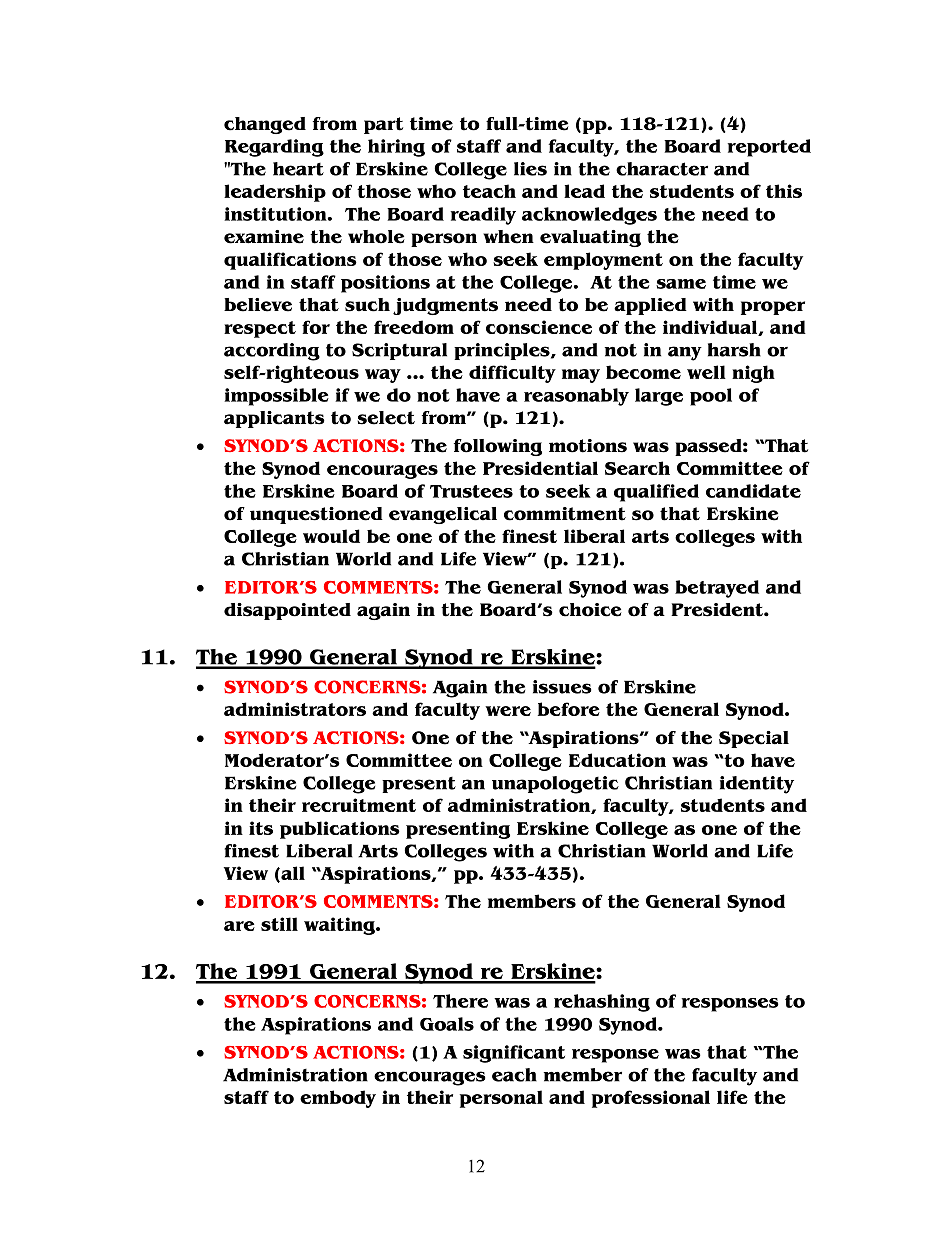 This image has height=1233, width=952. What do you see at coordinates (514, 1054) in the image?
I see `significant` at bounding box center [514, 1054].
